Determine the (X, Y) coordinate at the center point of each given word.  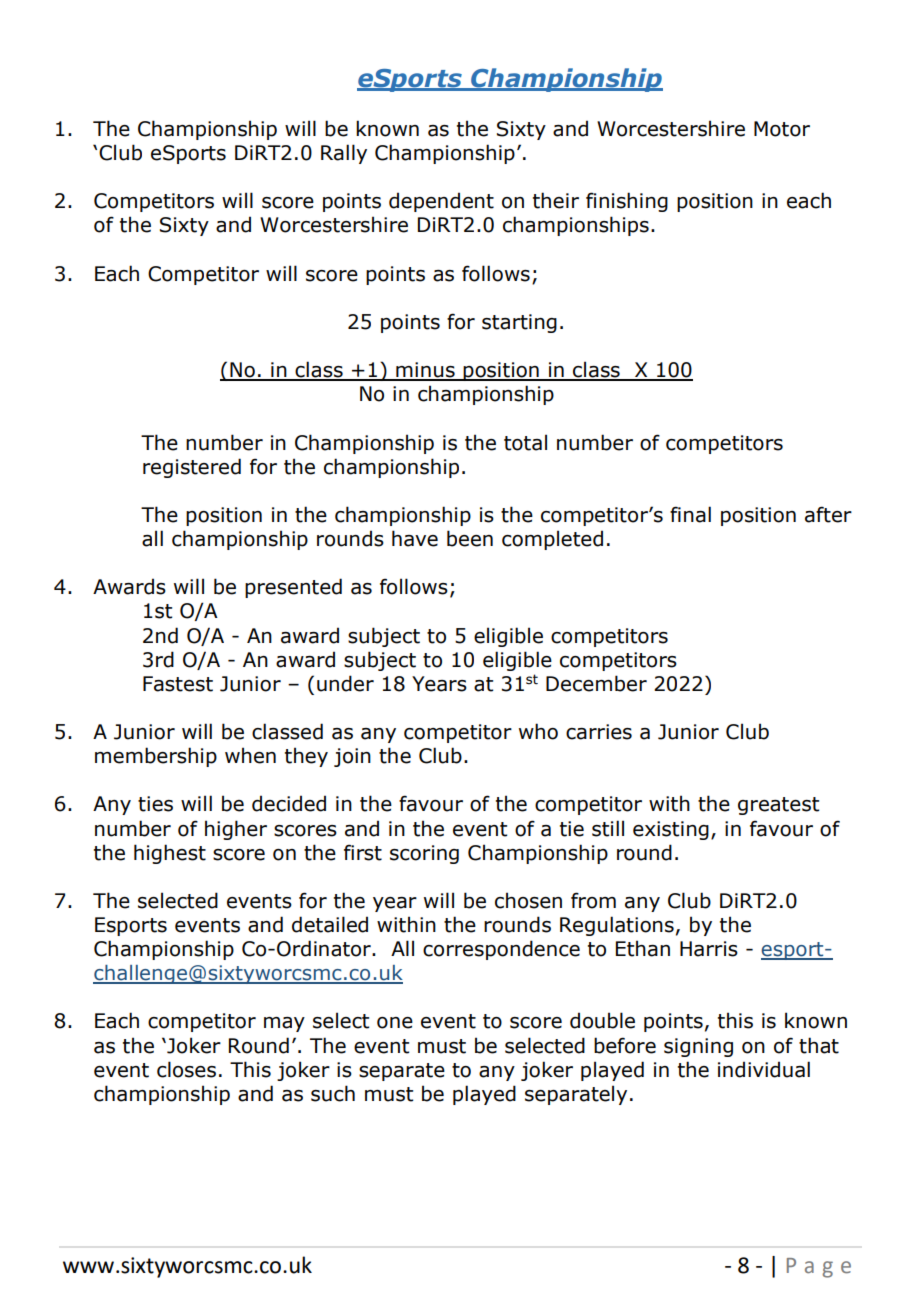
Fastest (178, 684)
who (538, 731)
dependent (441, 202)
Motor (782, 129)
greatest (778, 806)
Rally (344, 154)
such (333, 1093)
